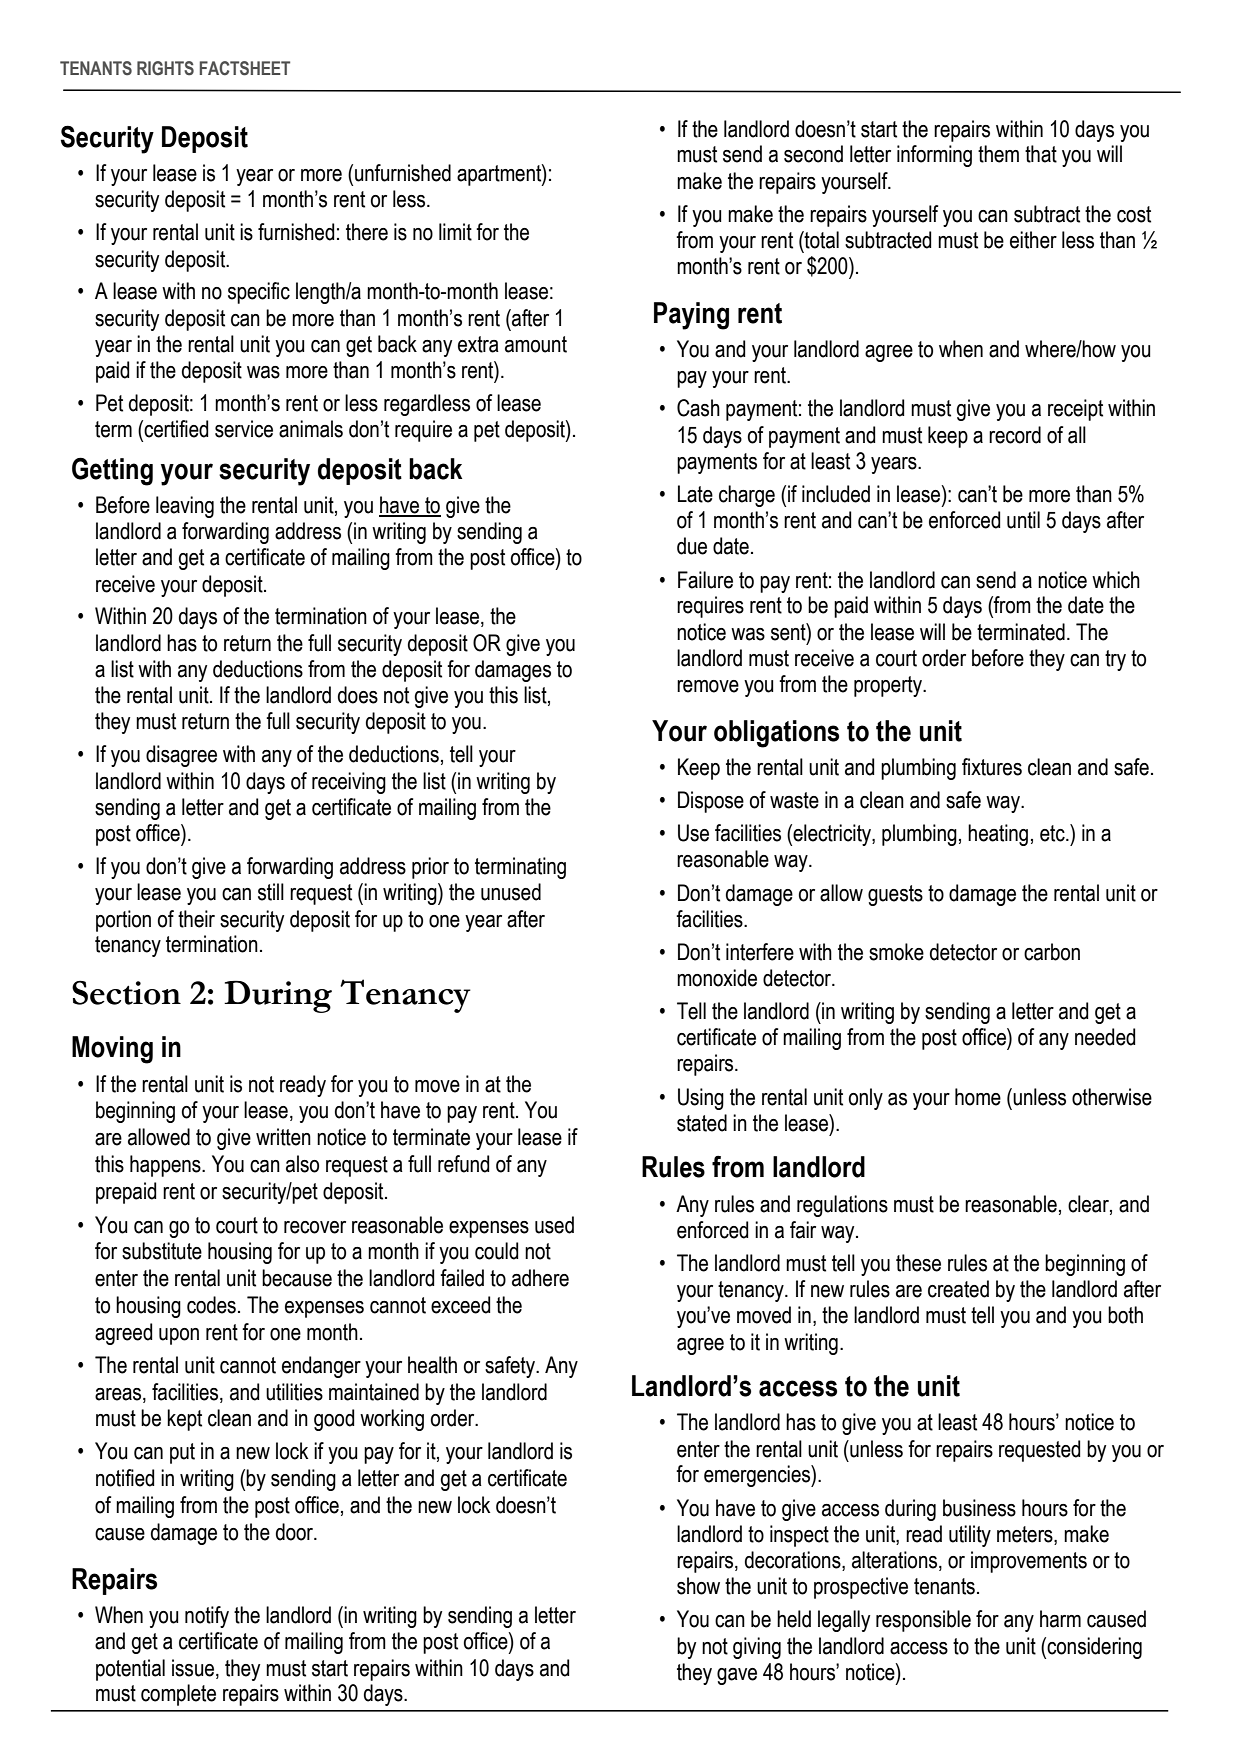 This page has height=1746, width=1235. I want to click on them, so click(998, 154).
